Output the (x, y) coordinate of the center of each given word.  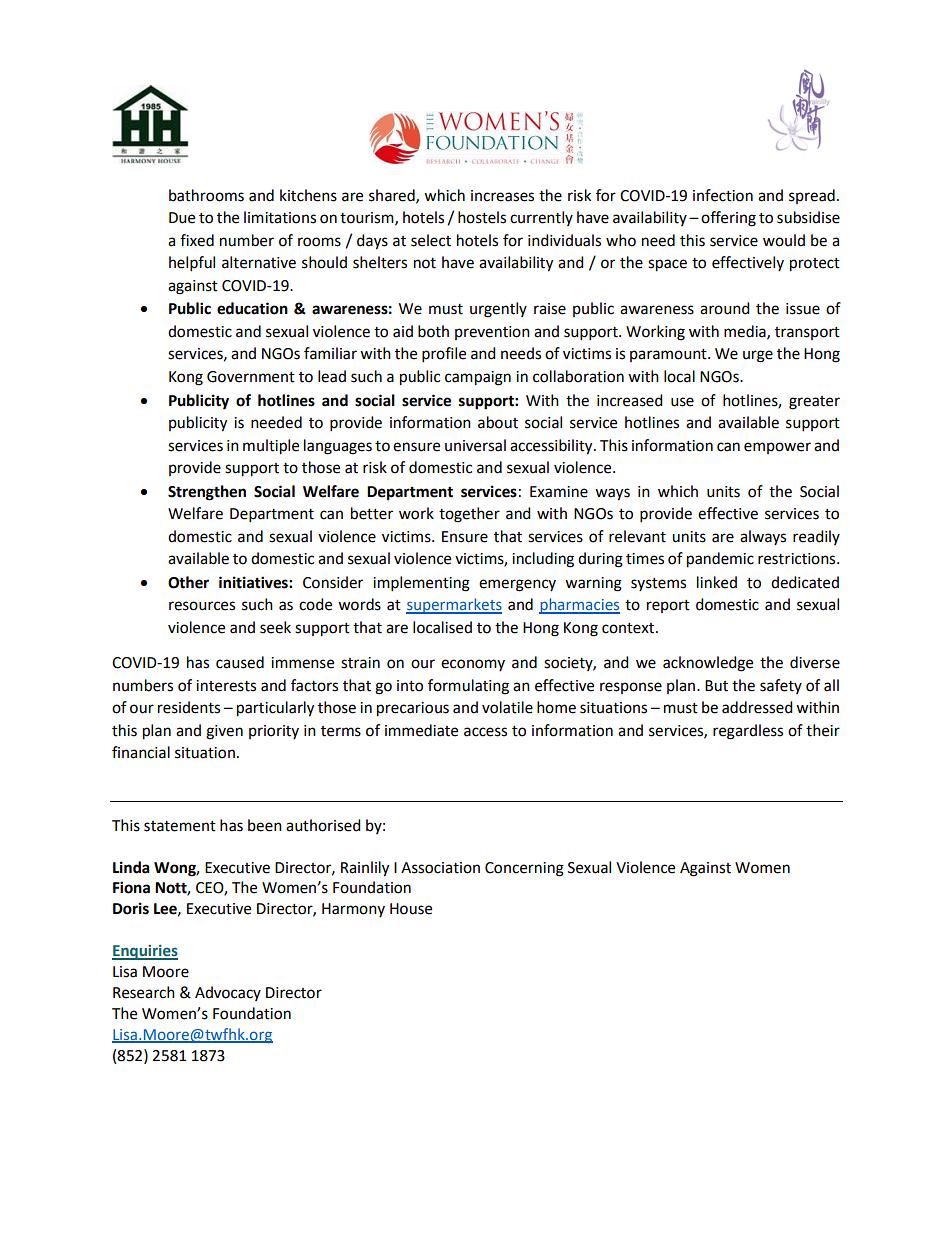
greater (814, 403)
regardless (748, 732)
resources (202, 606)
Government (251, 377)
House (411, 909)
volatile (507, 707)
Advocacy (228, 993)
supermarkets (454, 606)
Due (182, 218)
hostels (482, 217)
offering (728, 219)
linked (717, 582)
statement (180, 826)
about (498, 422)
